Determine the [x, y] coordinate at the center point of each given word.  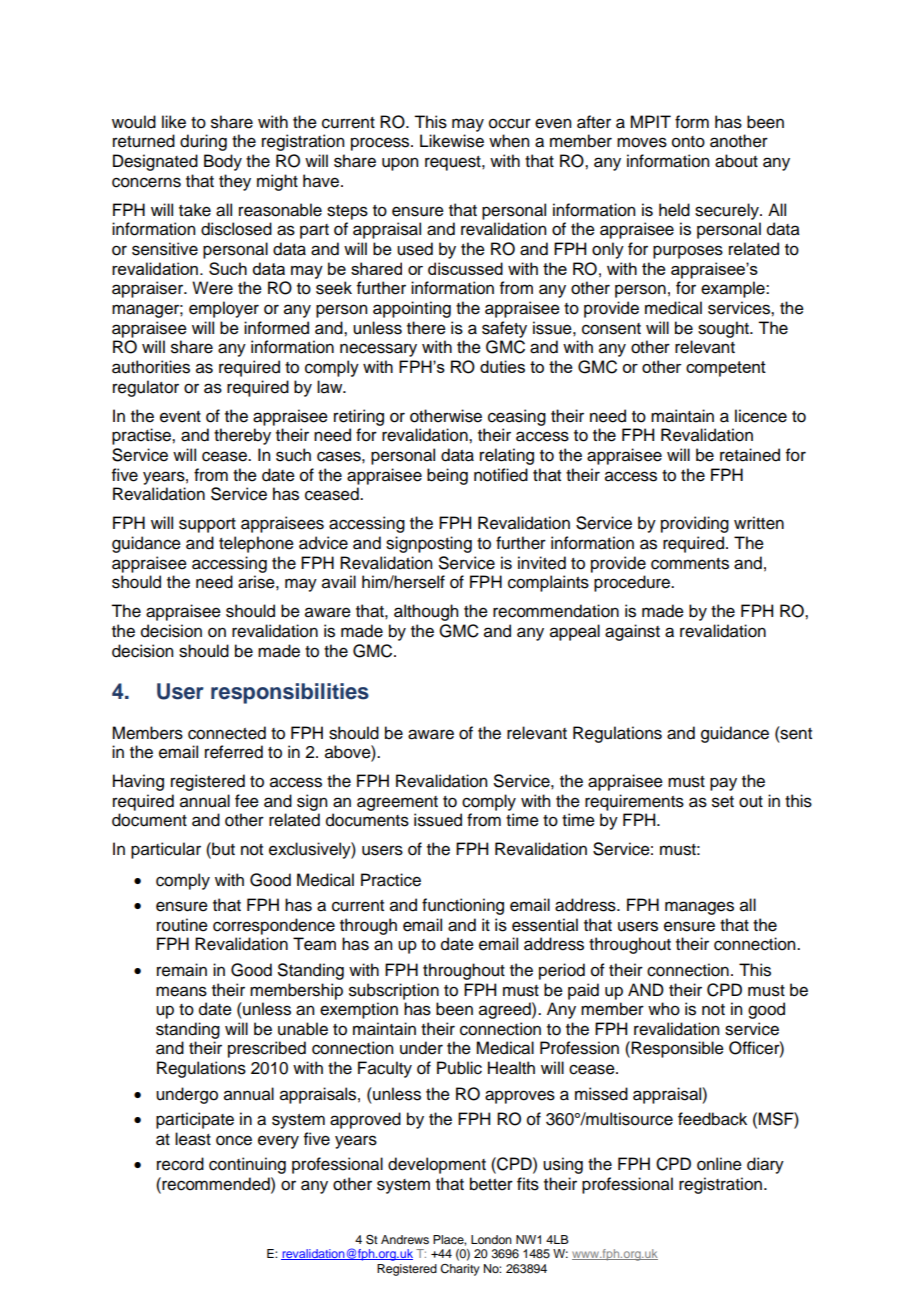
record [180, 1164]
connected [227, 733]
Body [223, 162]
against [632, 632]
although [426, 612]
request [454, 163]
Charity [460, 1270]
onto [688, 142]
